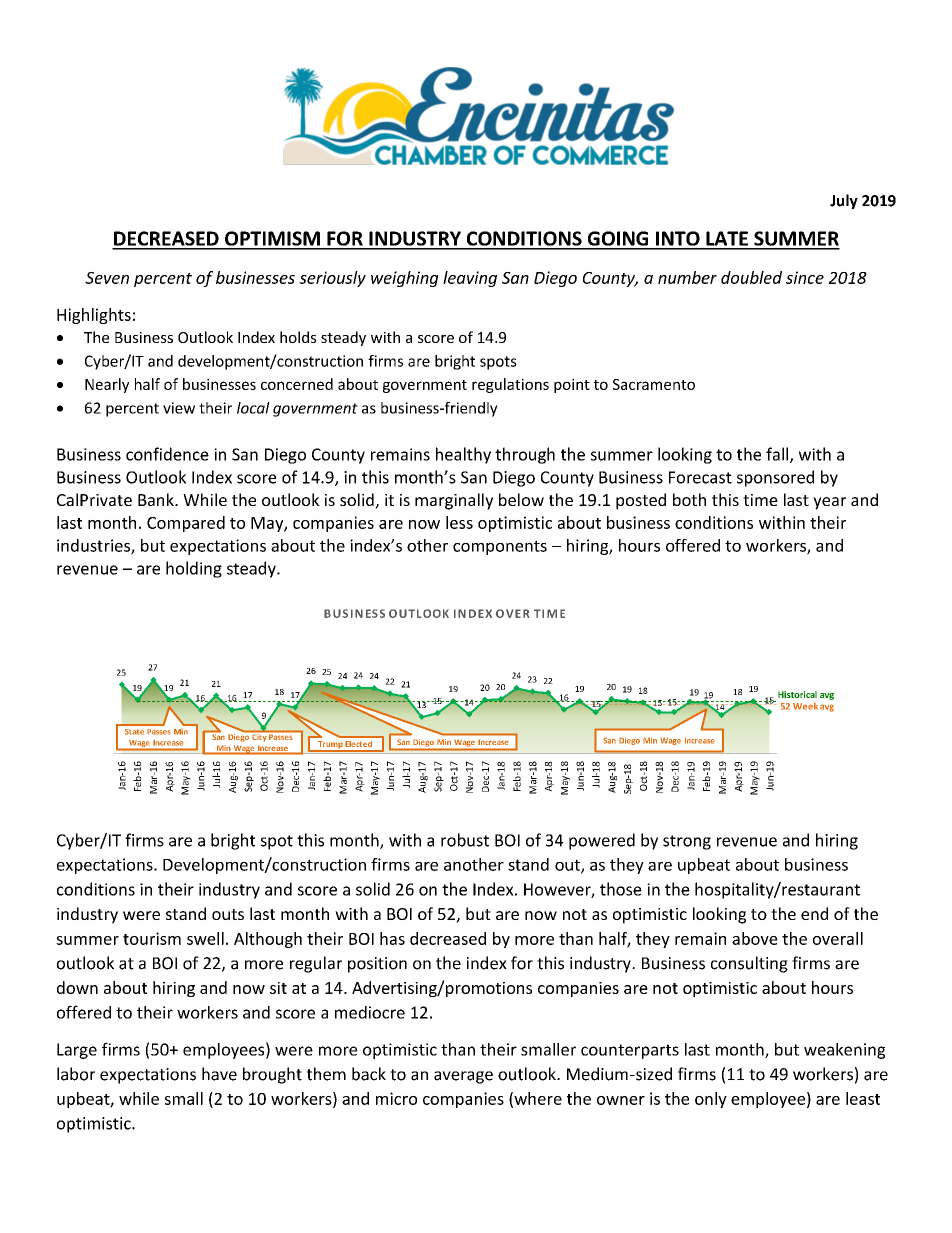 The height and width of the screenshot is (1233, 952). Describe the element at coordinates (751, 277) in the screenshot. I see `doubled` at that location.
